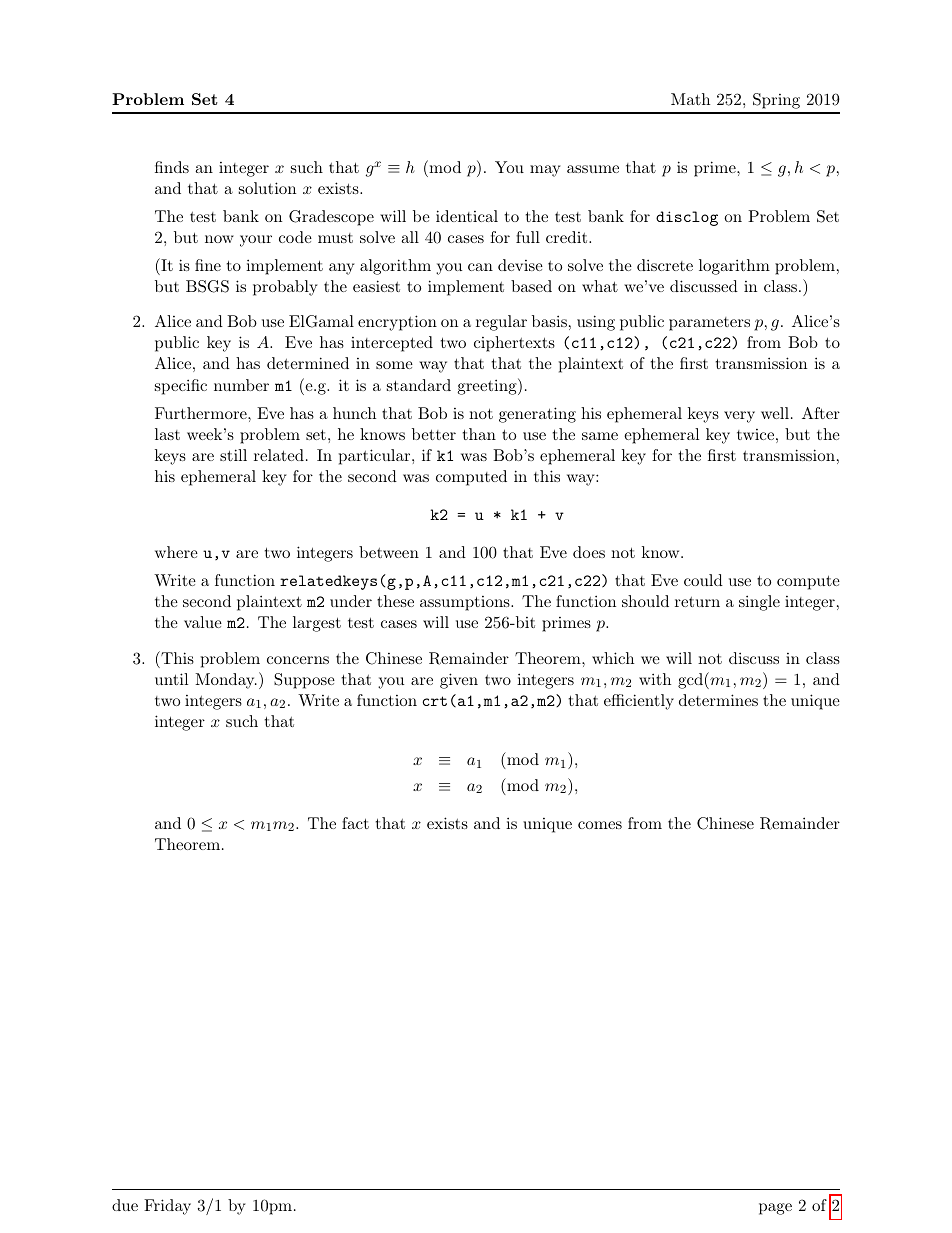  Describe the element at coordinates (690, 99) in the screenshot. I see `Math` at that location.
